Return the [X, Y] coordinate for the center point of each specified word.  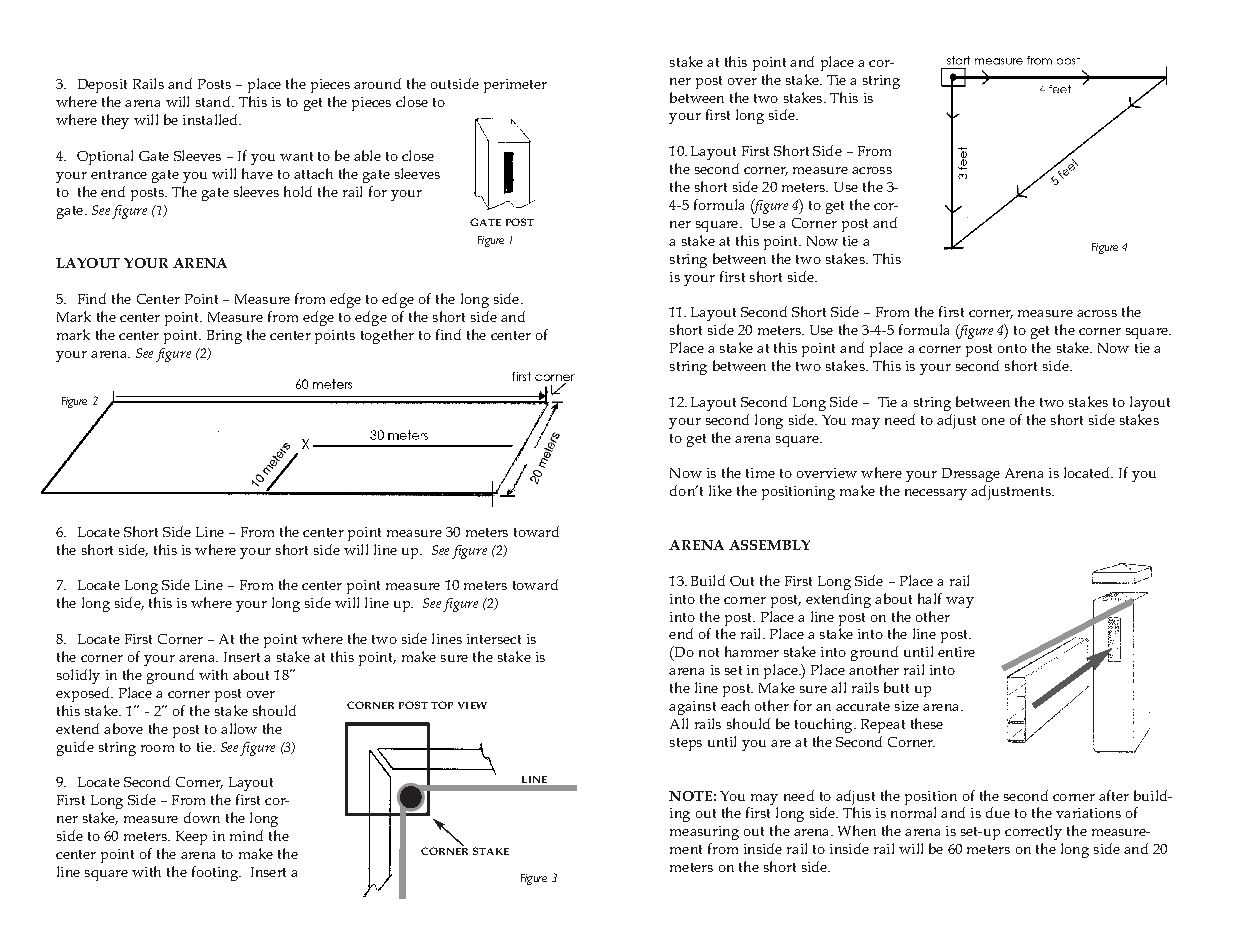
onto [1012, 348]
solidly [78, 676]
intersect [494, 639]
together [387, 336]
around [377, 83]
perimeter [515, 86]
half [930, 598]
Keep [191, 838]
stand [214, 101]
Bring [224, 337]
